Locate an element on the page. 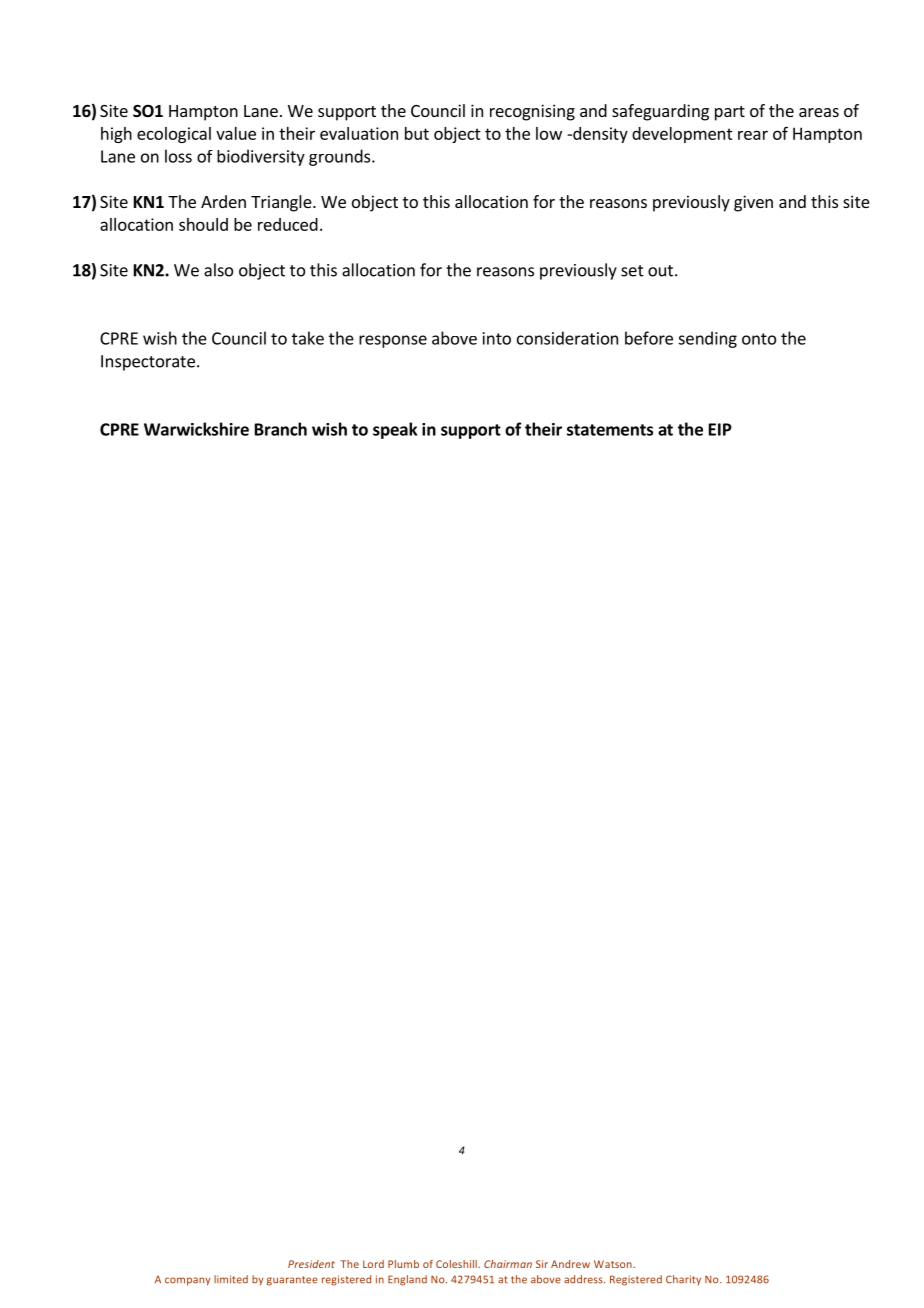 The height and width of the page is (1308, 924). Watson is located at coordinates (614, 1264).
